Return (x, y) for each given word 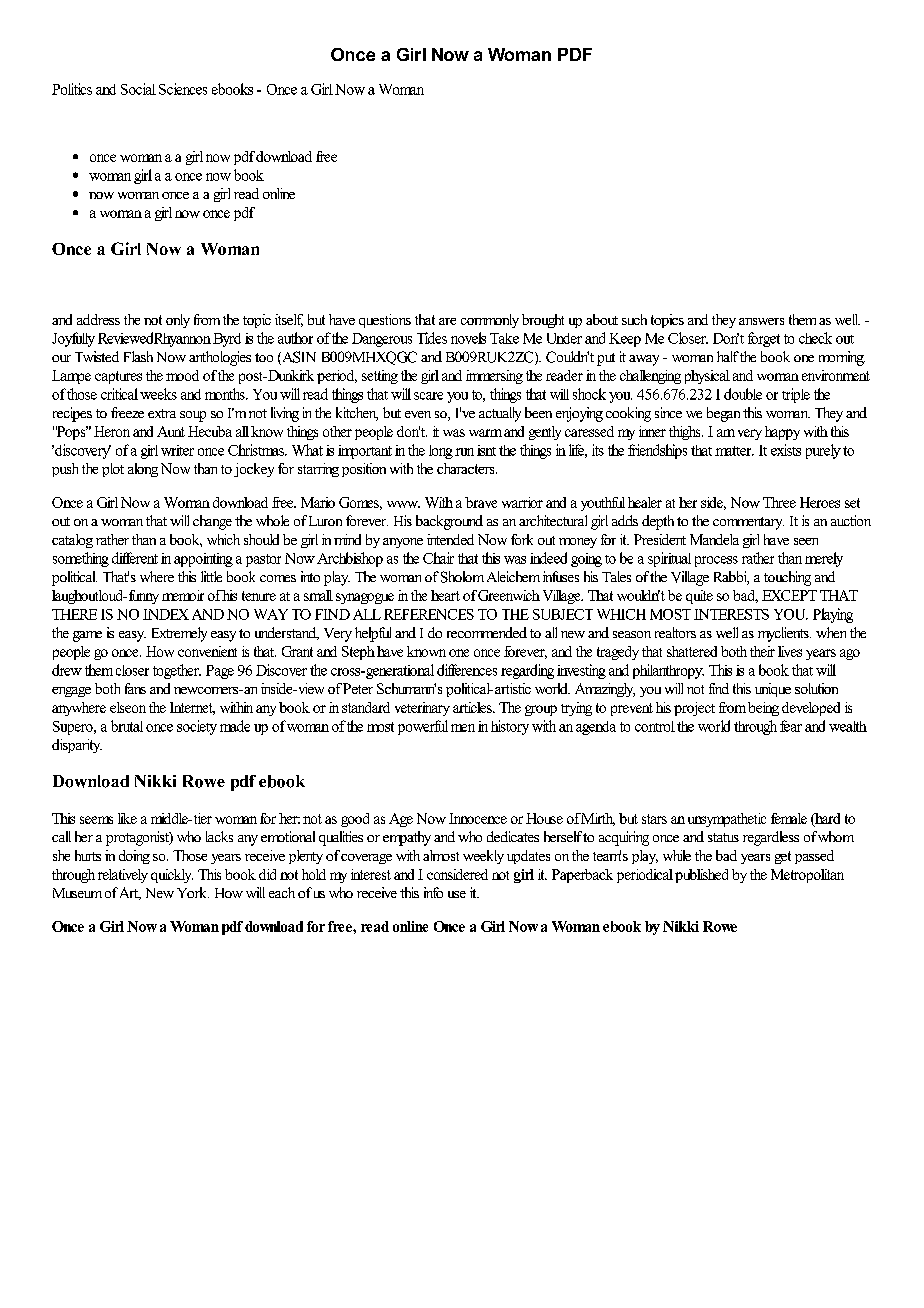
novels (468, 338)
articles (473, 707)
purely (823, 451)
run (464, 452)
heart (445, 595)
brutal (127, 726)
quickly (172, 876)
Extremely (179, 634)
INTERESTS (731, 614)
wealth (848, 726)
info (433, 892)
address (98, 319)
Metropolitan (807, 876)
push (65, 470)
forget (764, 339)
